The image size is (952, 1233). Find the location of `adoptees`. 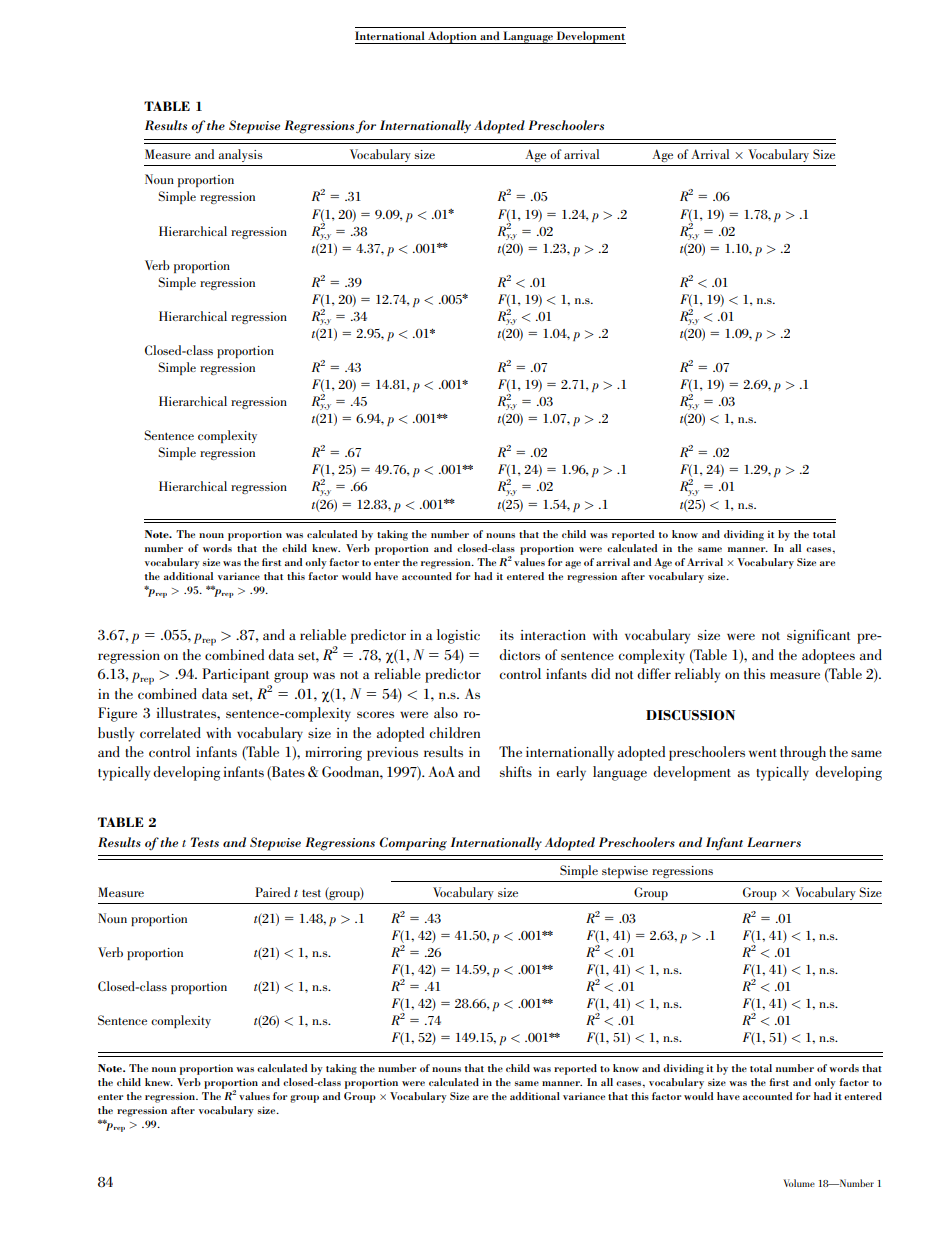

adoptees is located at coordinates (828, 656).
